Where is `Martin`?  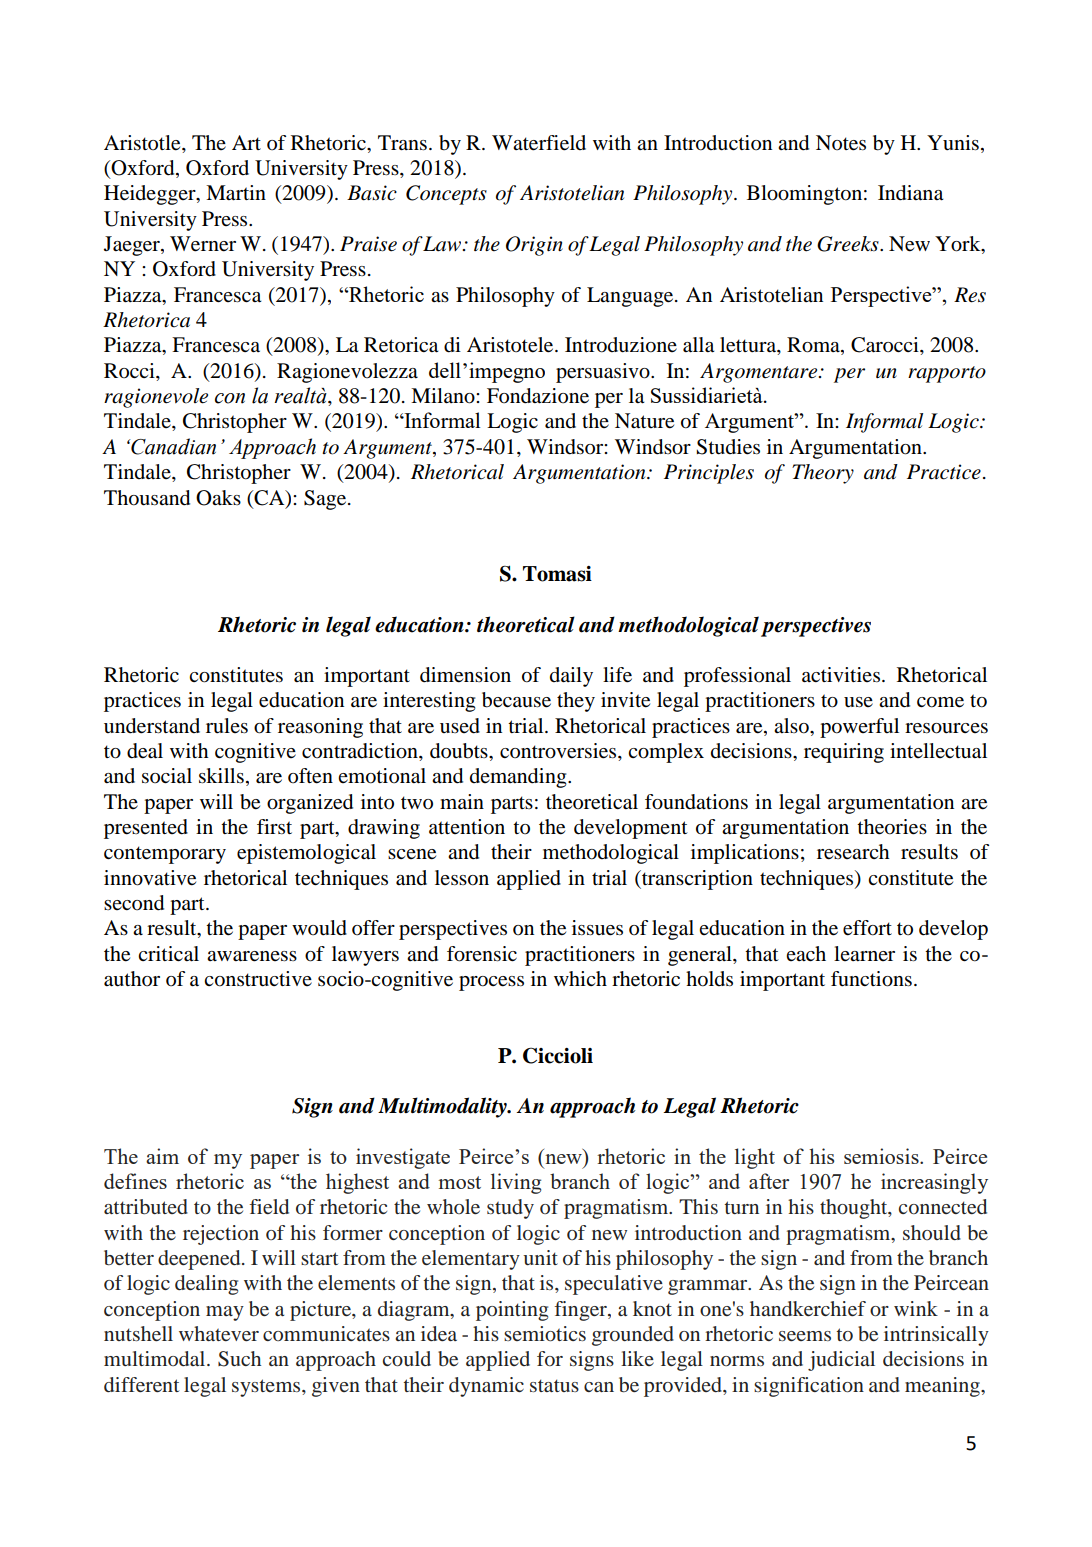
Martin is located at coordinates (236, 193).
